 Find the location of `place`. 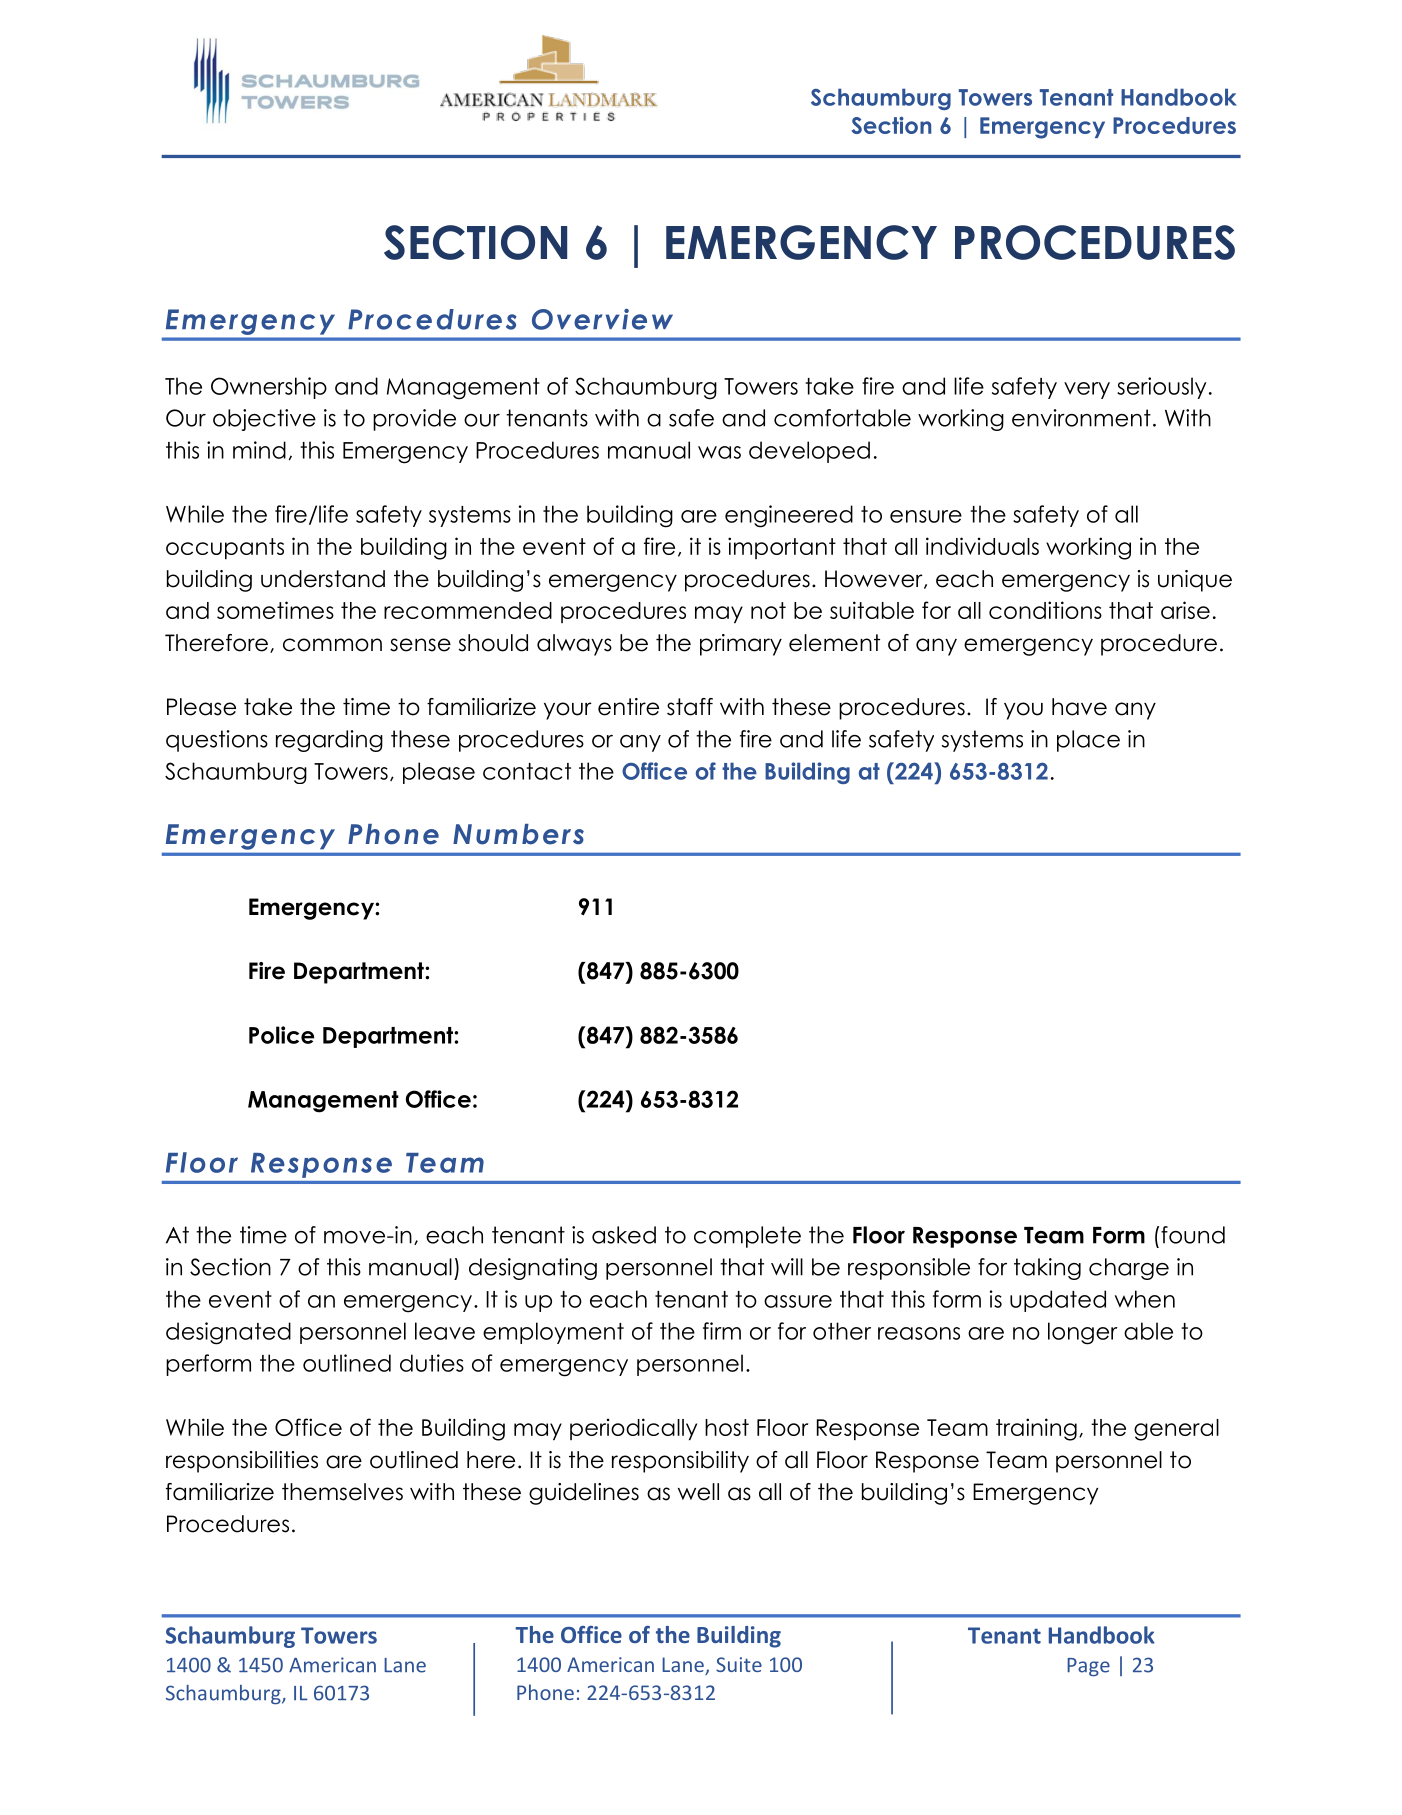

place is located at coordinates (1088, 741).
